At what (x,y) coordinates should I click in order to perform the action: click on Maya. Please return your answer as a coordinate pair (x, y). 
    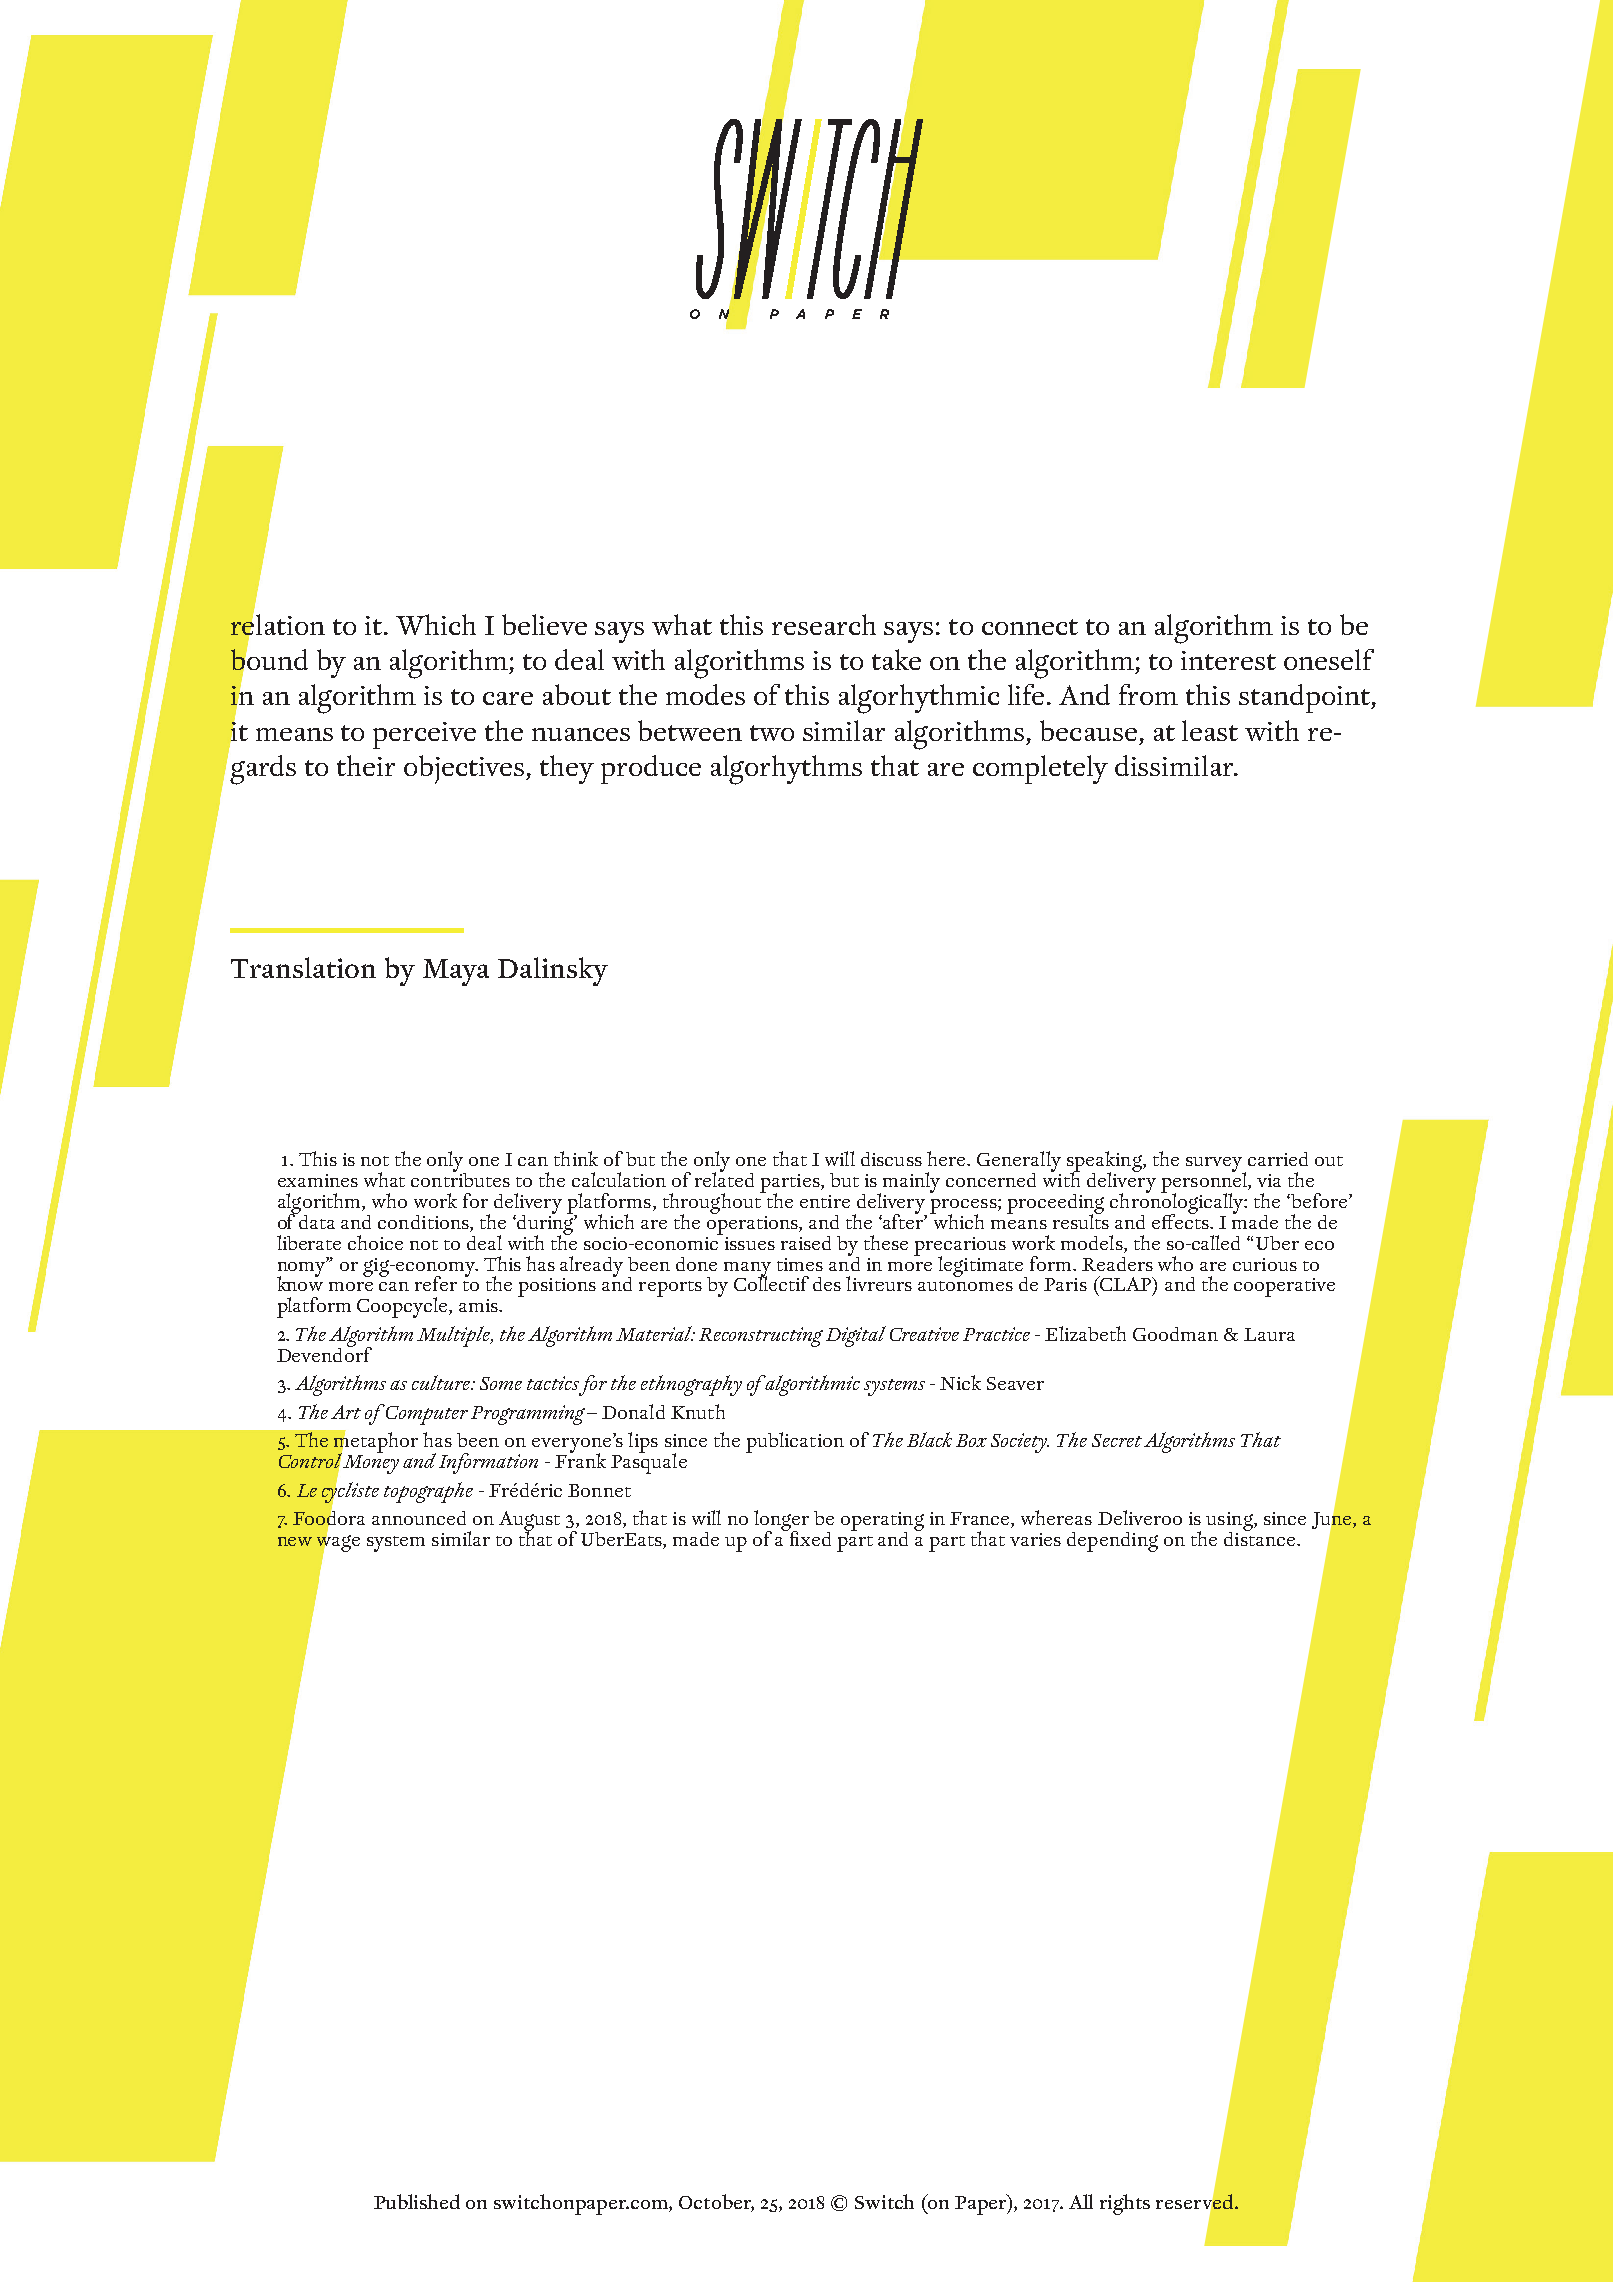
    Looking at the image, I should click on (456, 972).
